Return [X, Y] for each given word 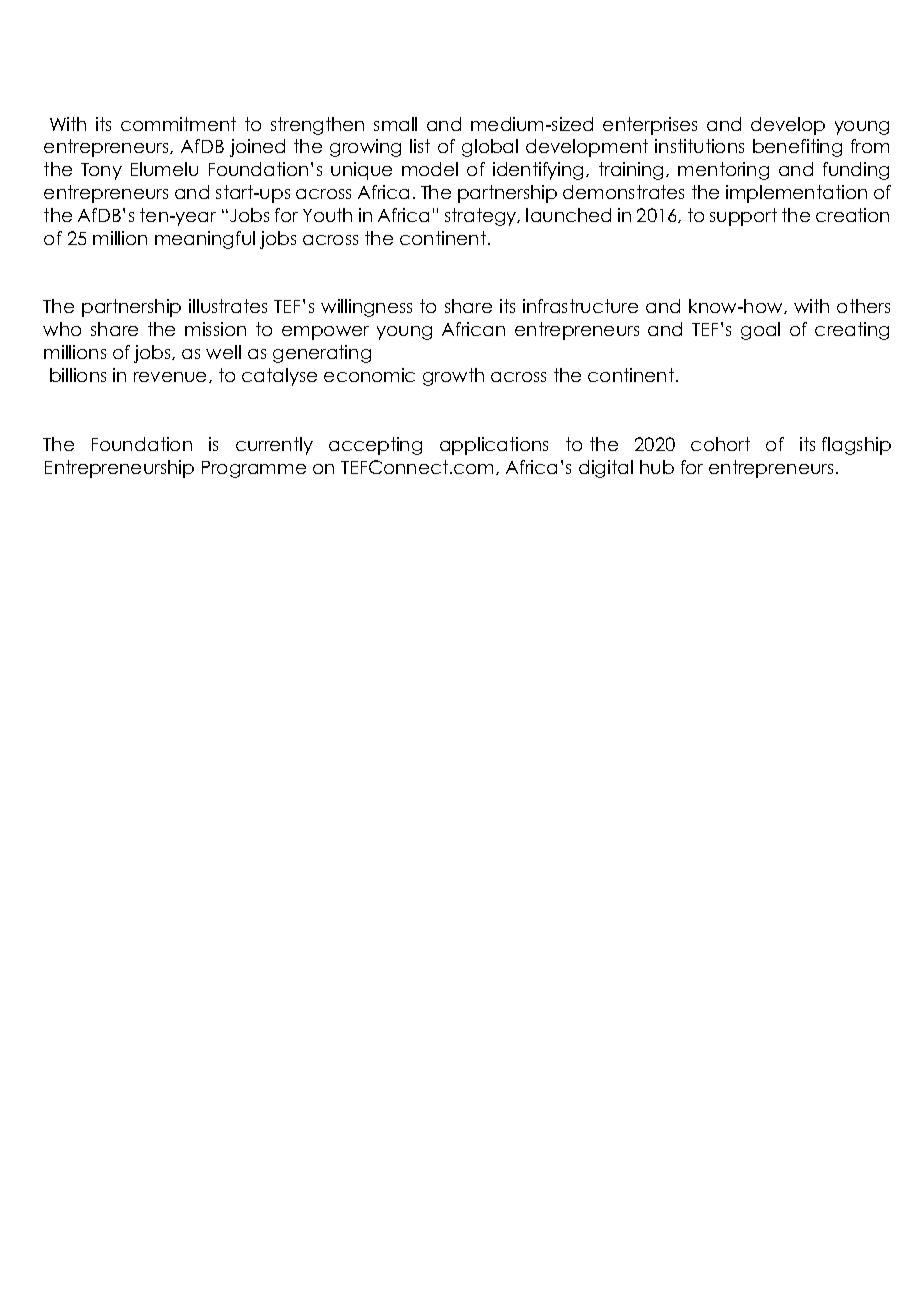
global [490, 148]
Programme [254, 469]
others [863, 306]
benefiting [797, 148]
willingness [366, 308]
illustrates [228, 306]
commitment [178, 124]
